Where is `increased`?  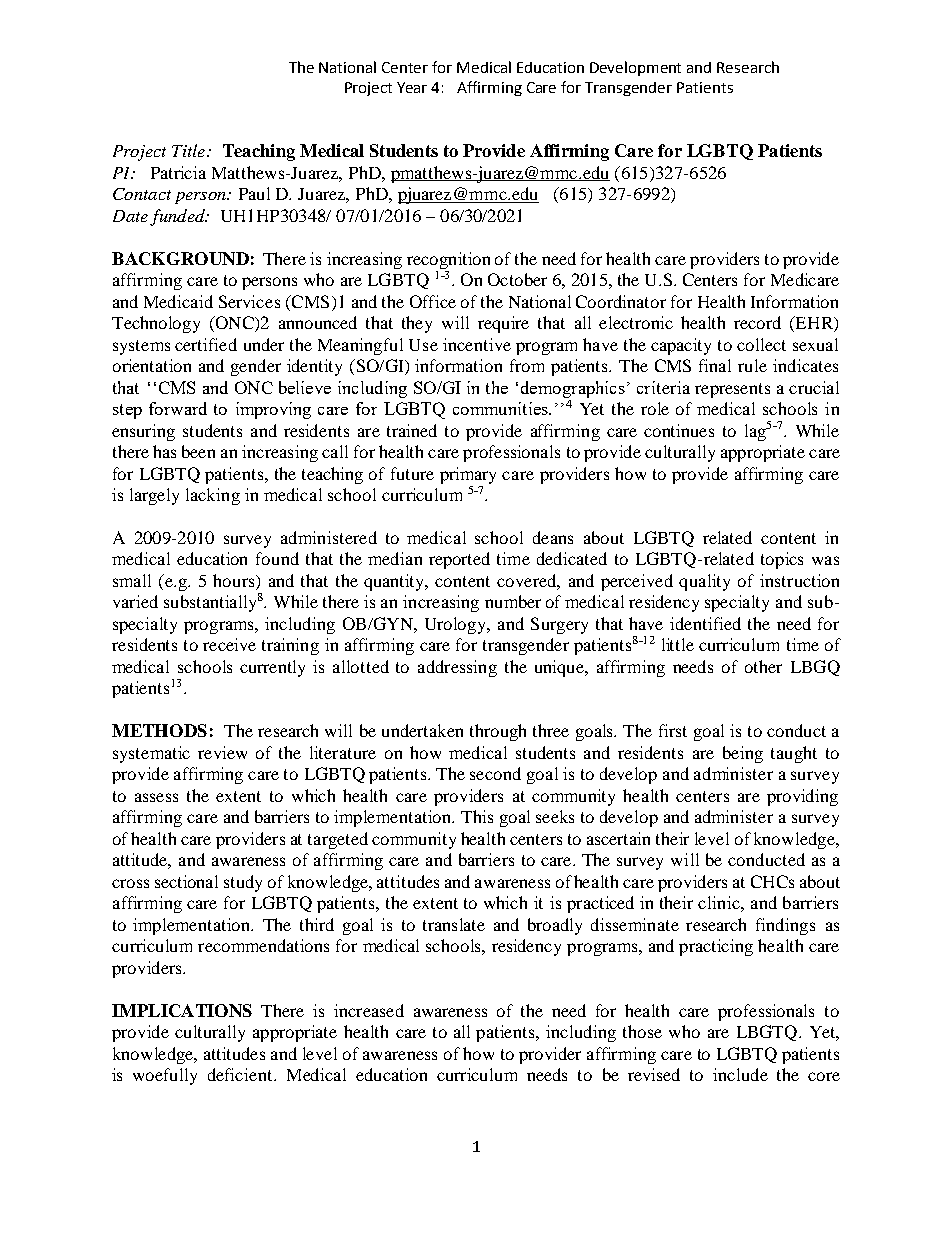 increased is located at coordinates (369, 1010).
